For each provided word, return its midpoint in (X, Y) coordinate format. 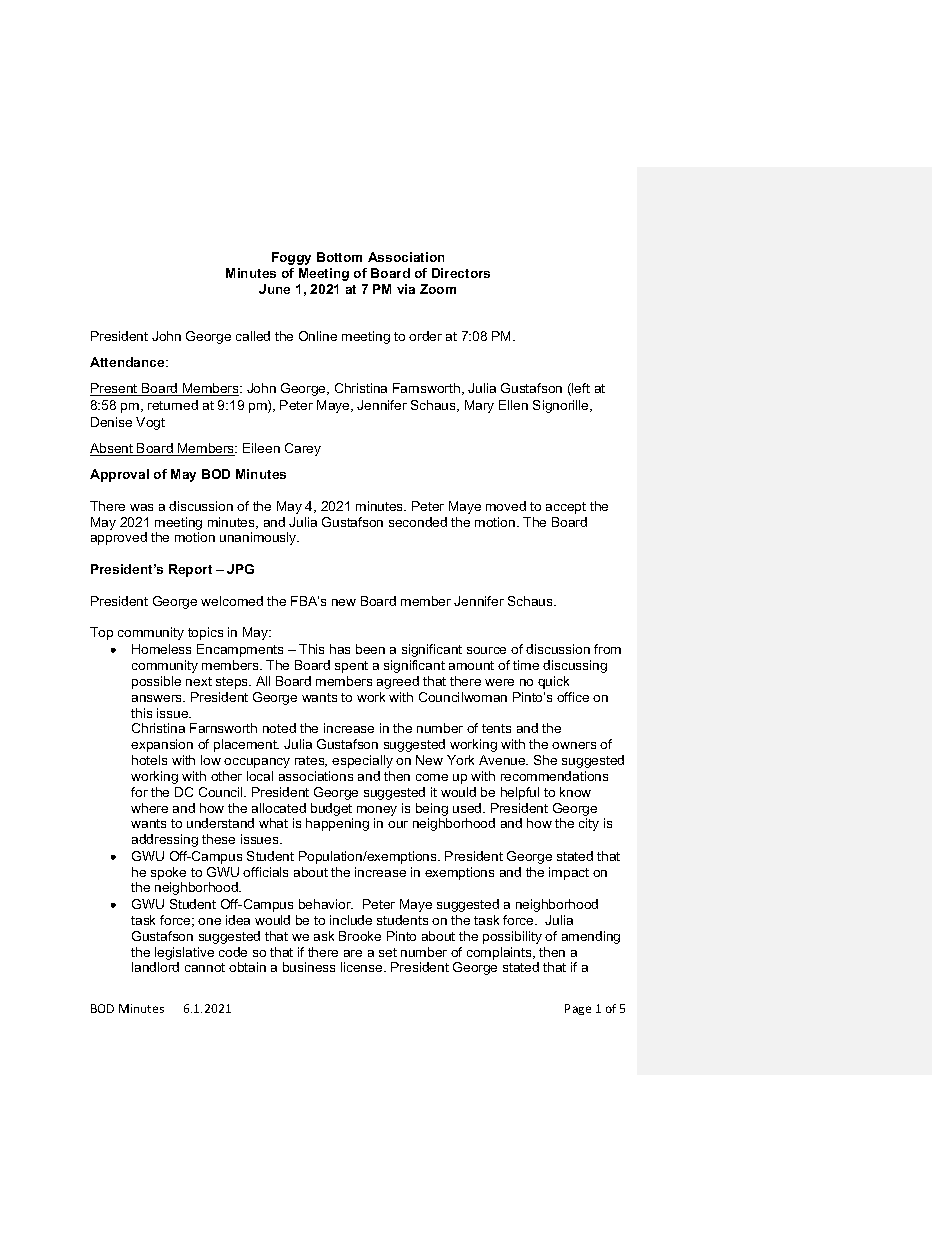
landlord (155, 967)
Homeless (161, 649)
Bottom (339, 257)
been (370, 649)
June (274, 289)
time (526, 665)
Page (578, 1009)
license (363, 967)
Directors (461, 273)
